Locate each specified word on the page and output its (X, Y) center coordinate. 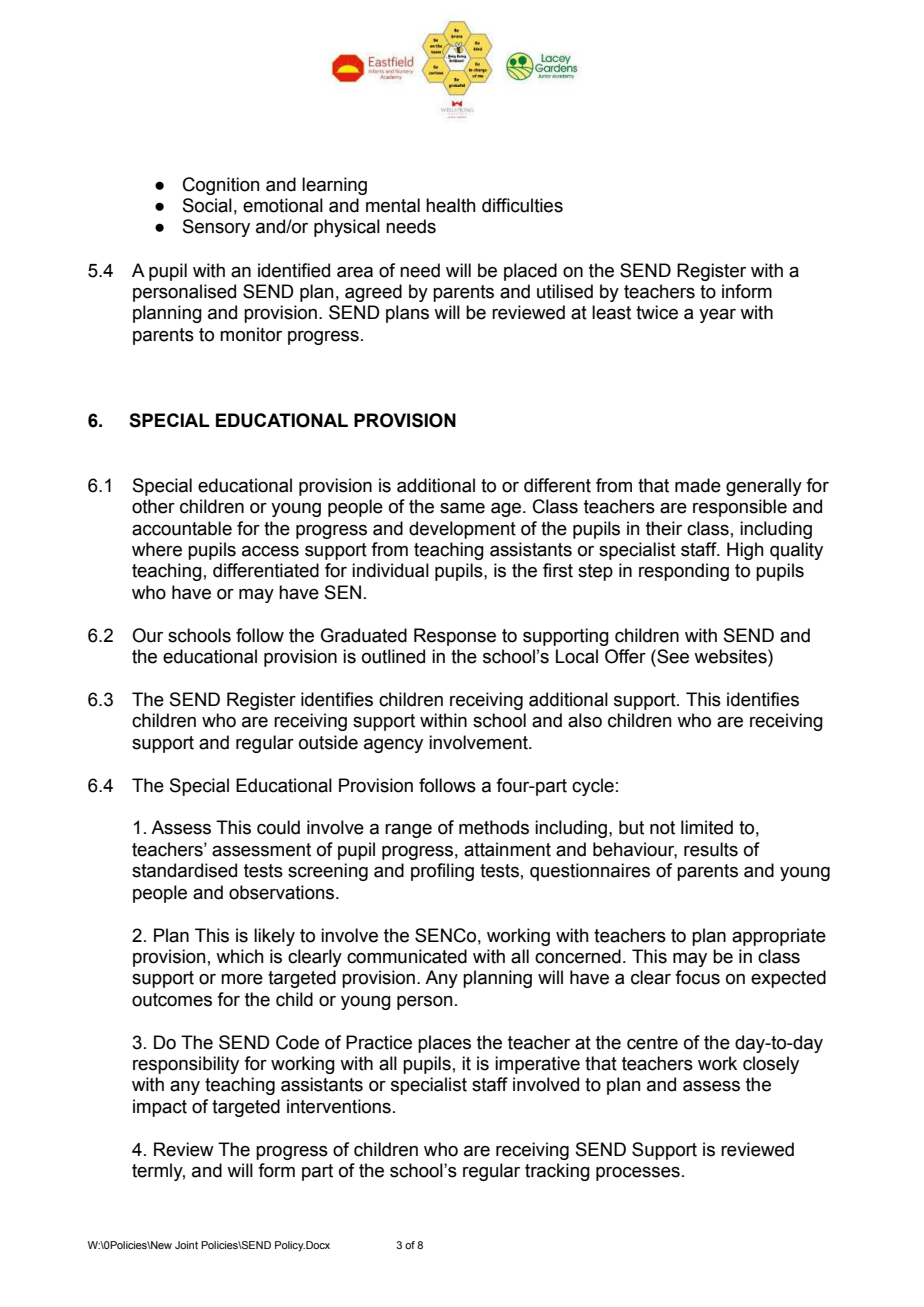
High (745, 551)
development (462, 530)
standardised (184, 870)
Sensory (216, 228)
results (711, 849)
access (270, 551)
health (451, 205)
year (717, 316)
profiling (442, 872)
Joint (186, 1245)
